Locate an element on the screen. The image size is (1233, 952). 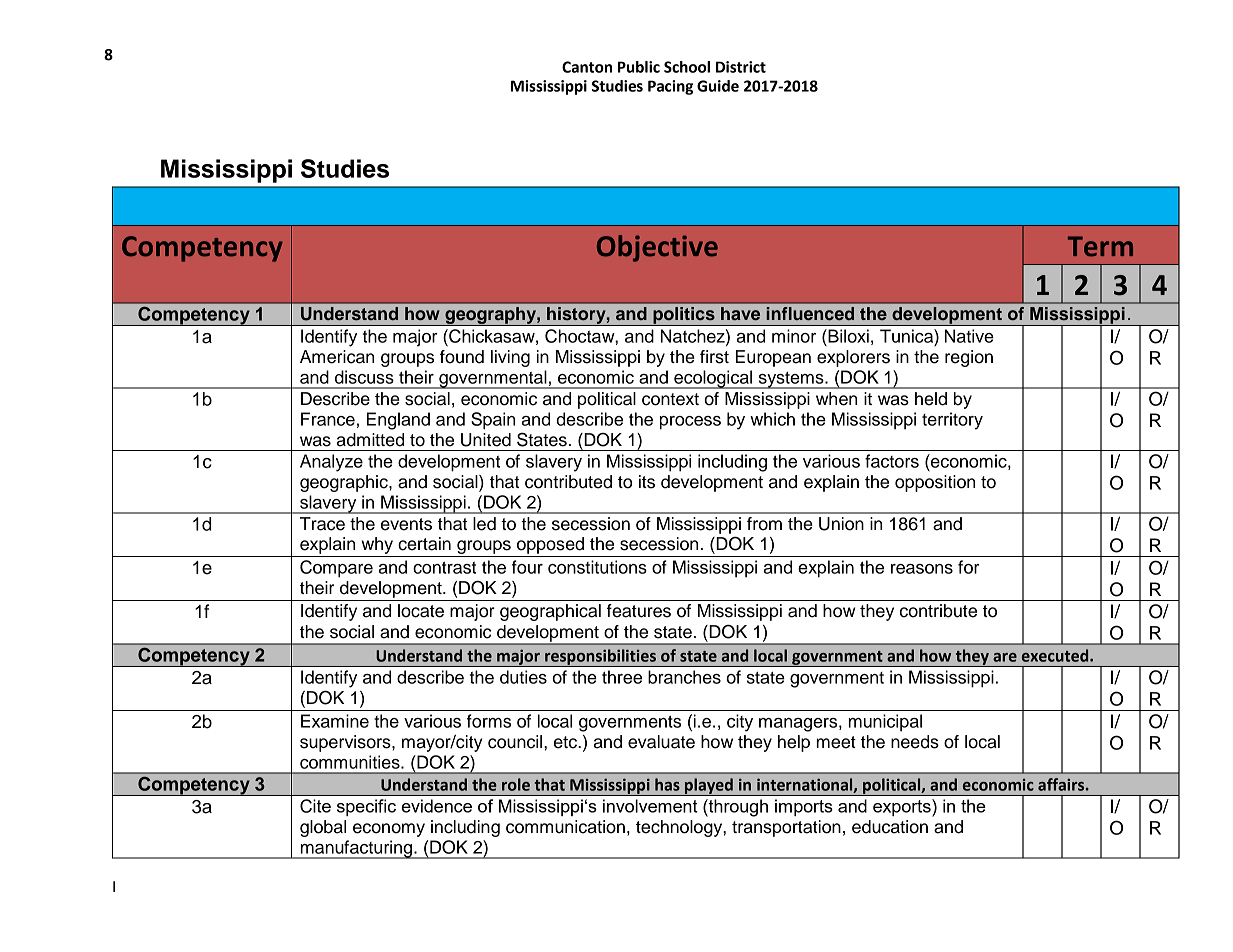
contrast is located at coordinates (444, 567).
